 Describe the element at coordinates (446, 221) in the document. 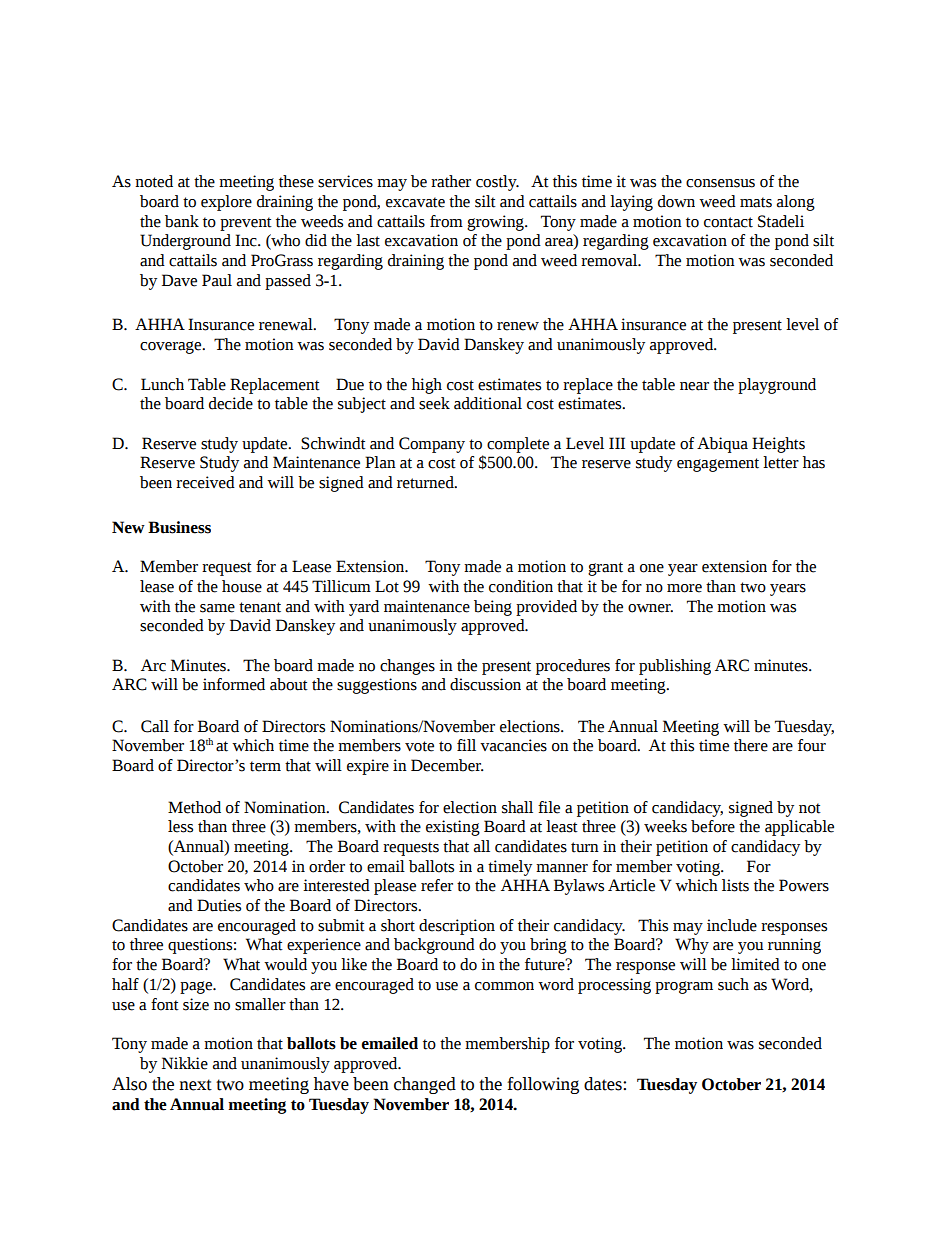

I see `from` at that location.
